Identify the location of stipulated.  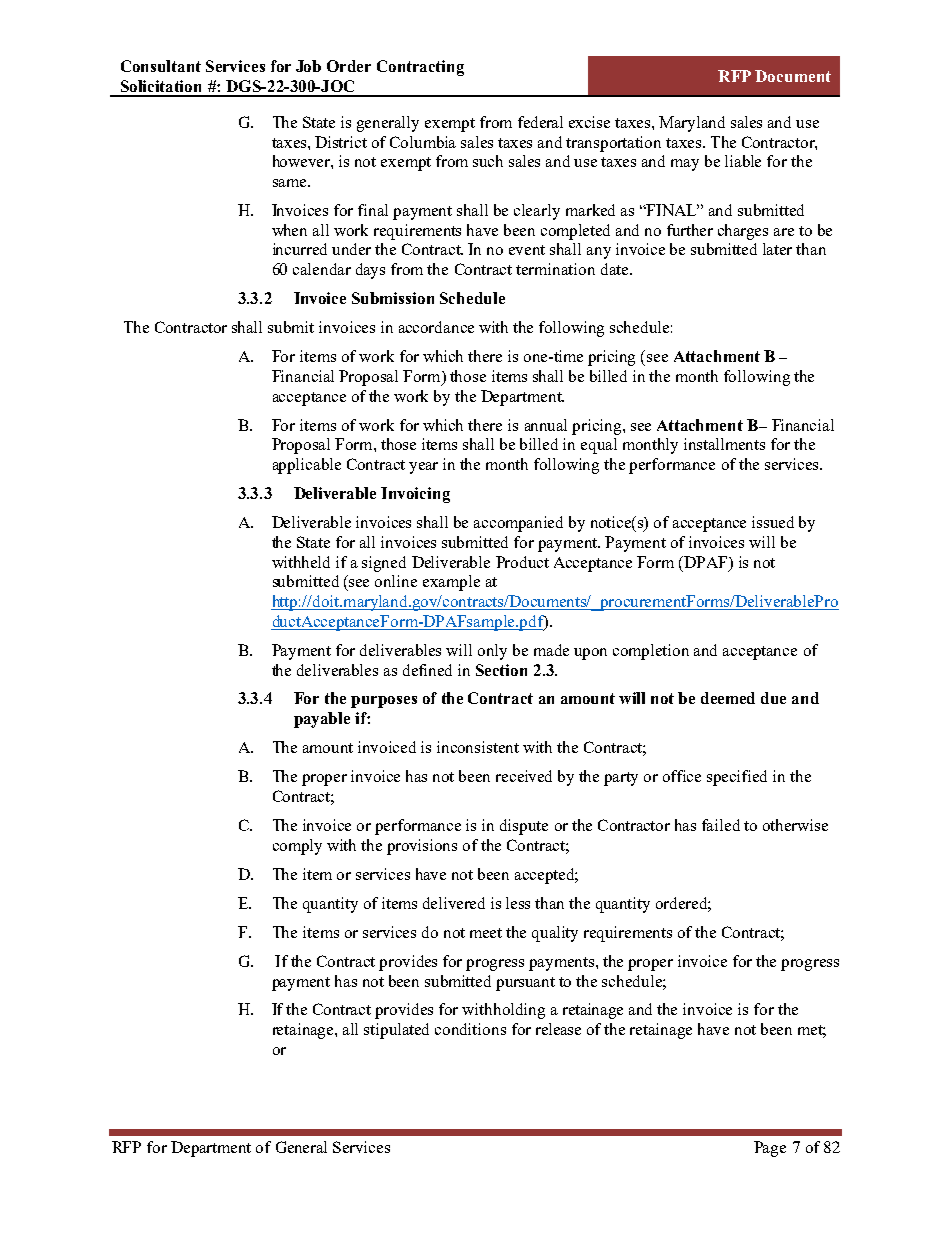
(396, 1031).
